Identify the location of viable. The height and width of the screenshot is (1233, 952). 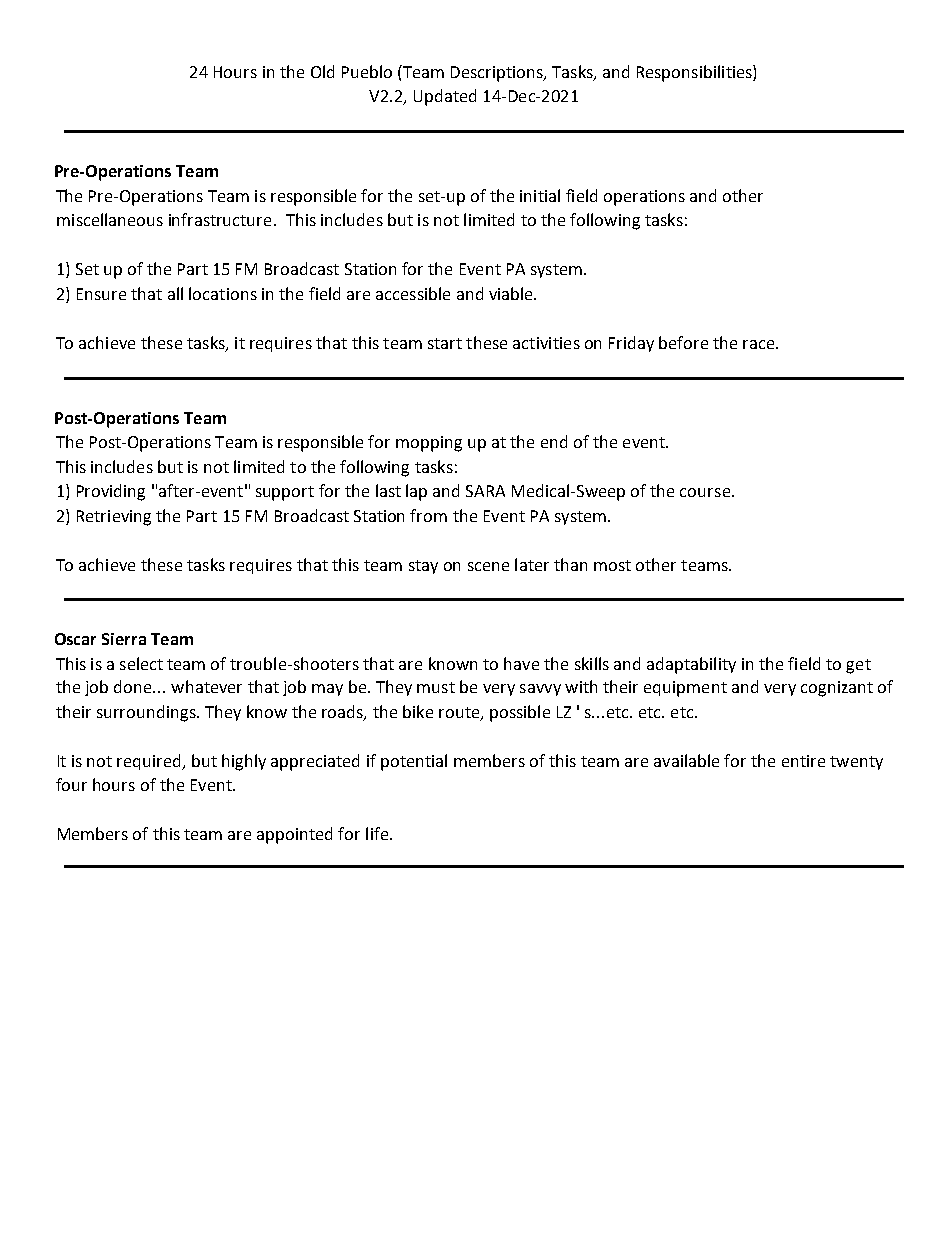
(512, 293).
